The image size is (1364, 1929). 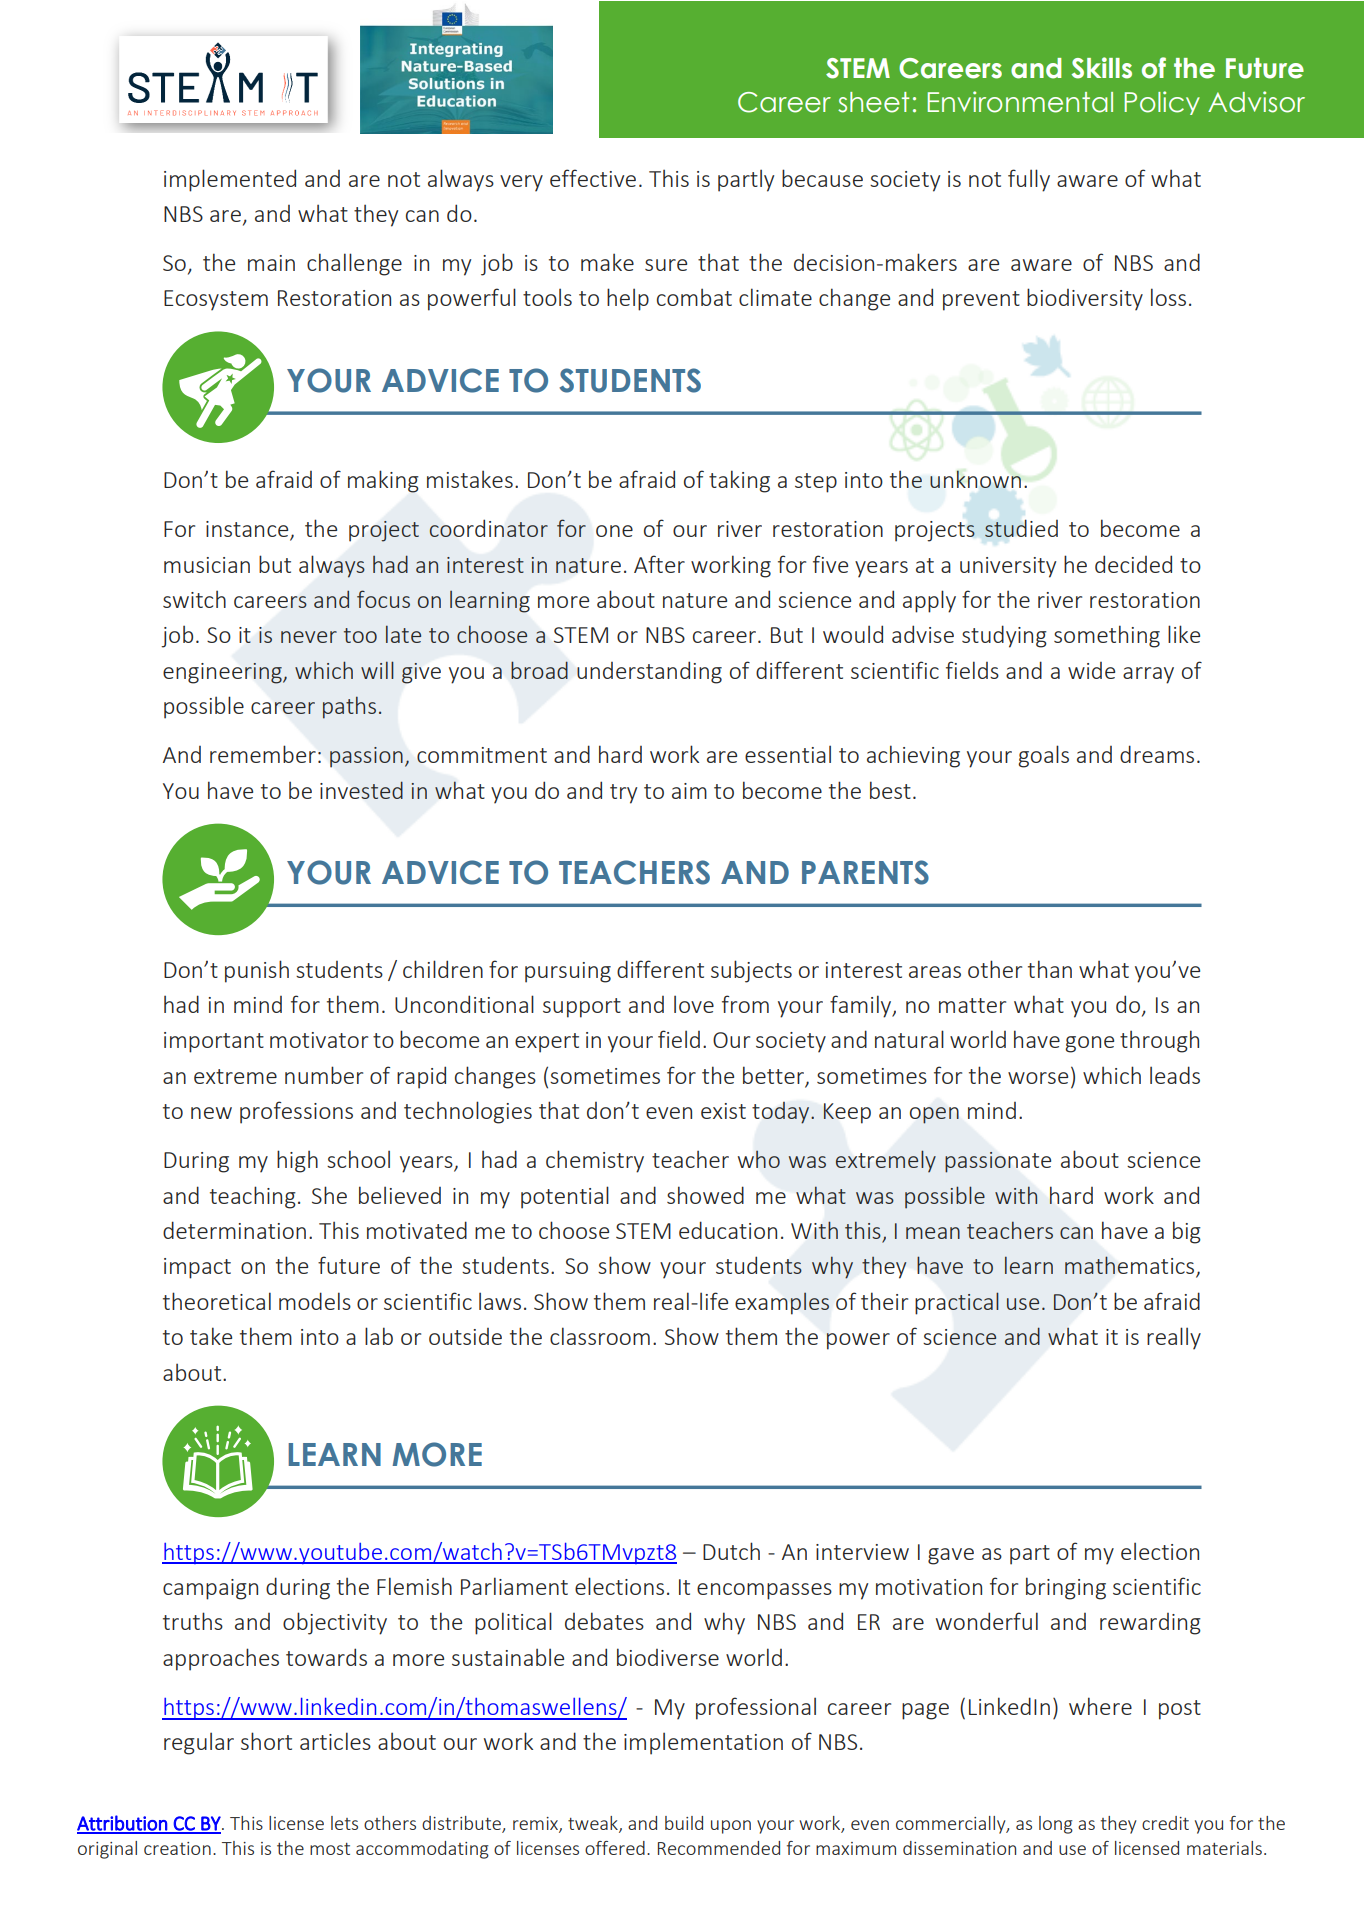 What do you see at coordinates (731, 1551) in the screenshot?
I see `Dutch` at bounding box center [731, 1551].
